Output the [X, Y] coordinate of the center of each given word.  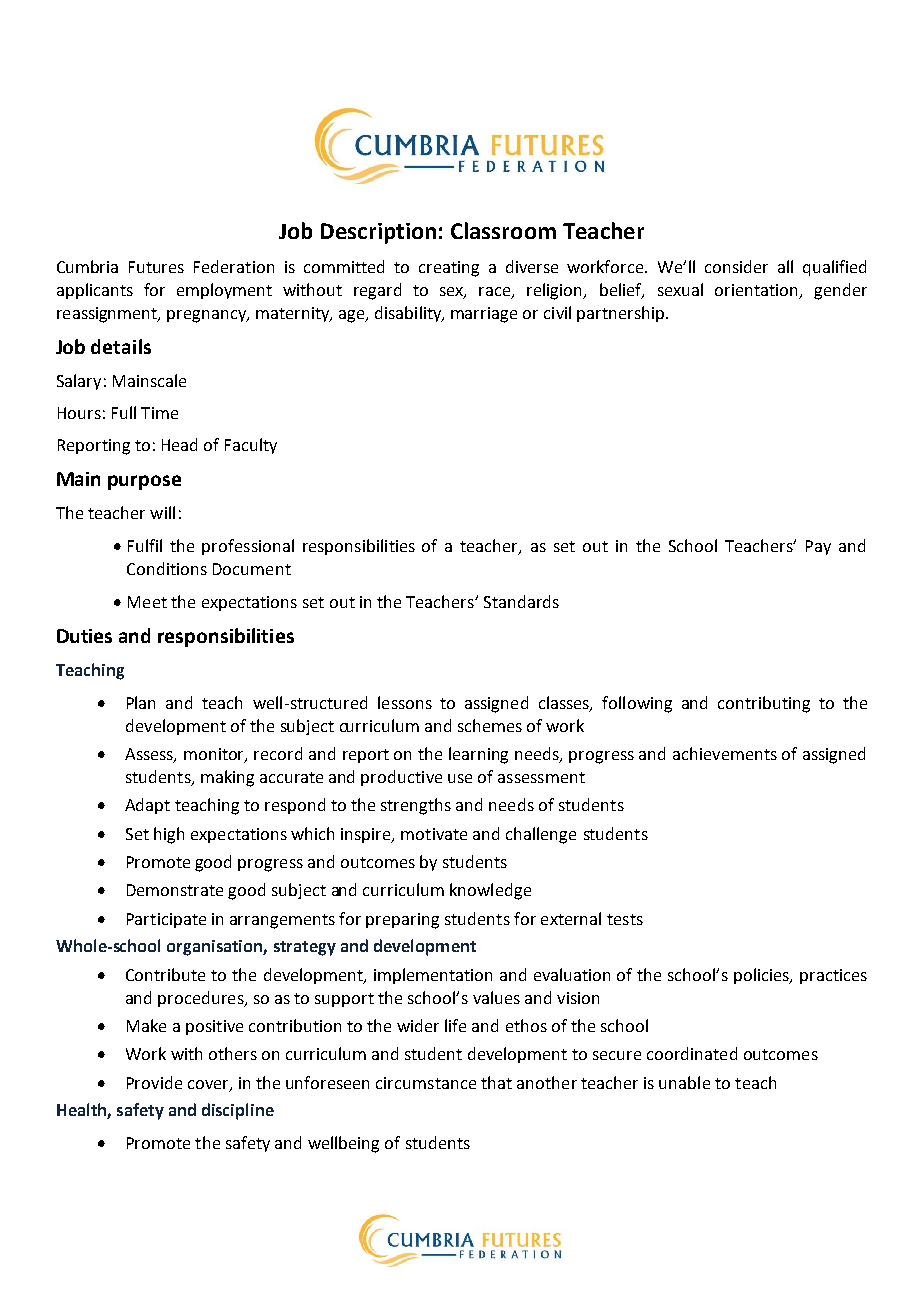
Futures [156, 267]
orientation [757, 291]
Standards [521, 601]
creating [449, 269]
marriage [484, 315]
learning [478, 755]
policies [763, 976]
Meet [147, 602]
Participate [166, 920]
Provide [154, 1082]
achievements [725, 753]
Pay [818, 547]
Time [159, 413]
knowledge [490, 891]
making [227, 778]
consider [736, 266]
